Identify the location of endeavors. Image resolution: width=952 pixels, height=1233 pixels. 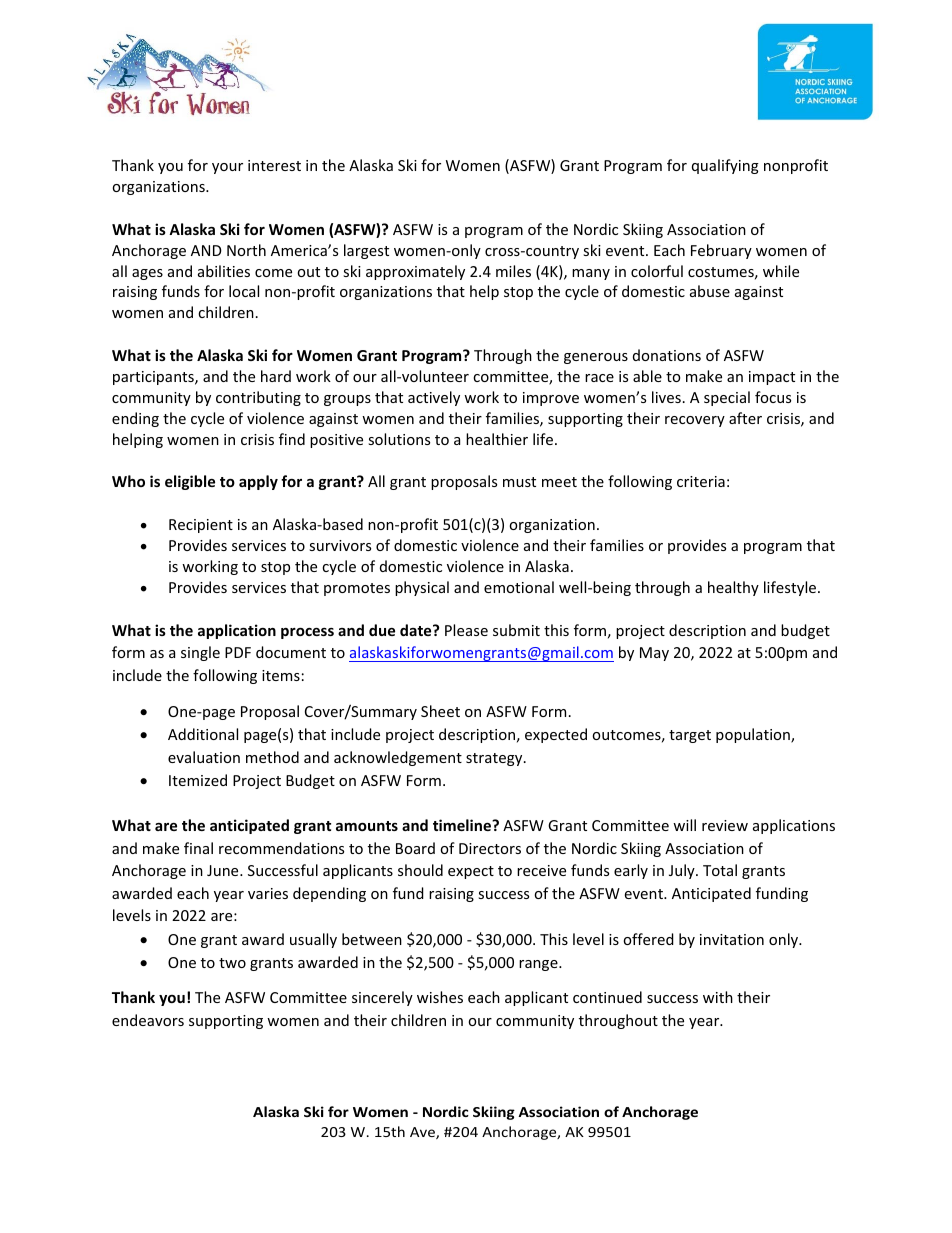
(148, 1020).
